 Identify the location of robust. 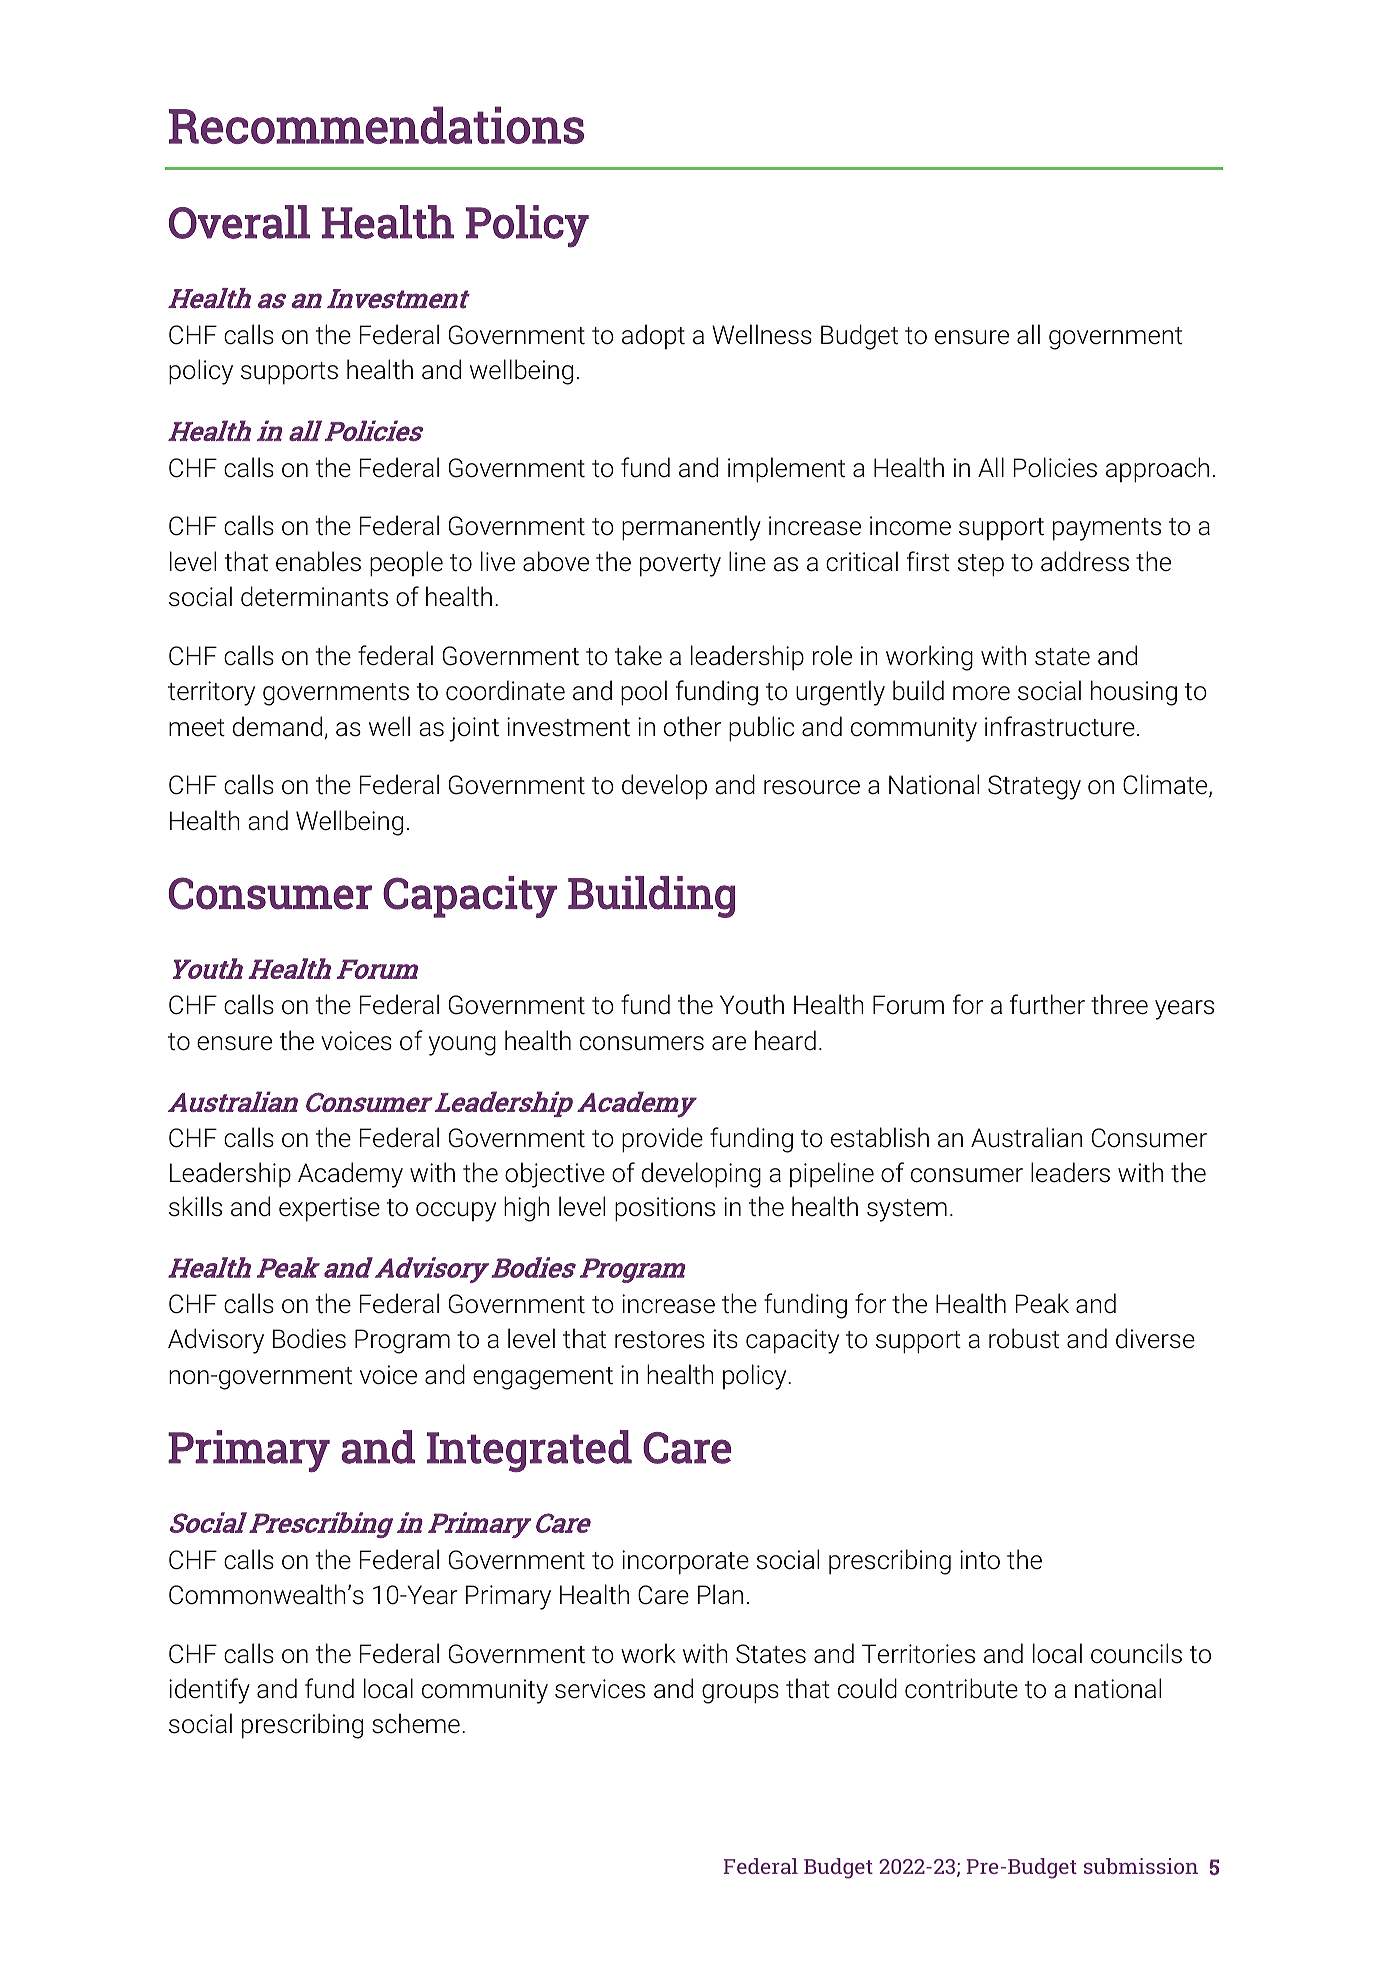
(1024, 1338).
